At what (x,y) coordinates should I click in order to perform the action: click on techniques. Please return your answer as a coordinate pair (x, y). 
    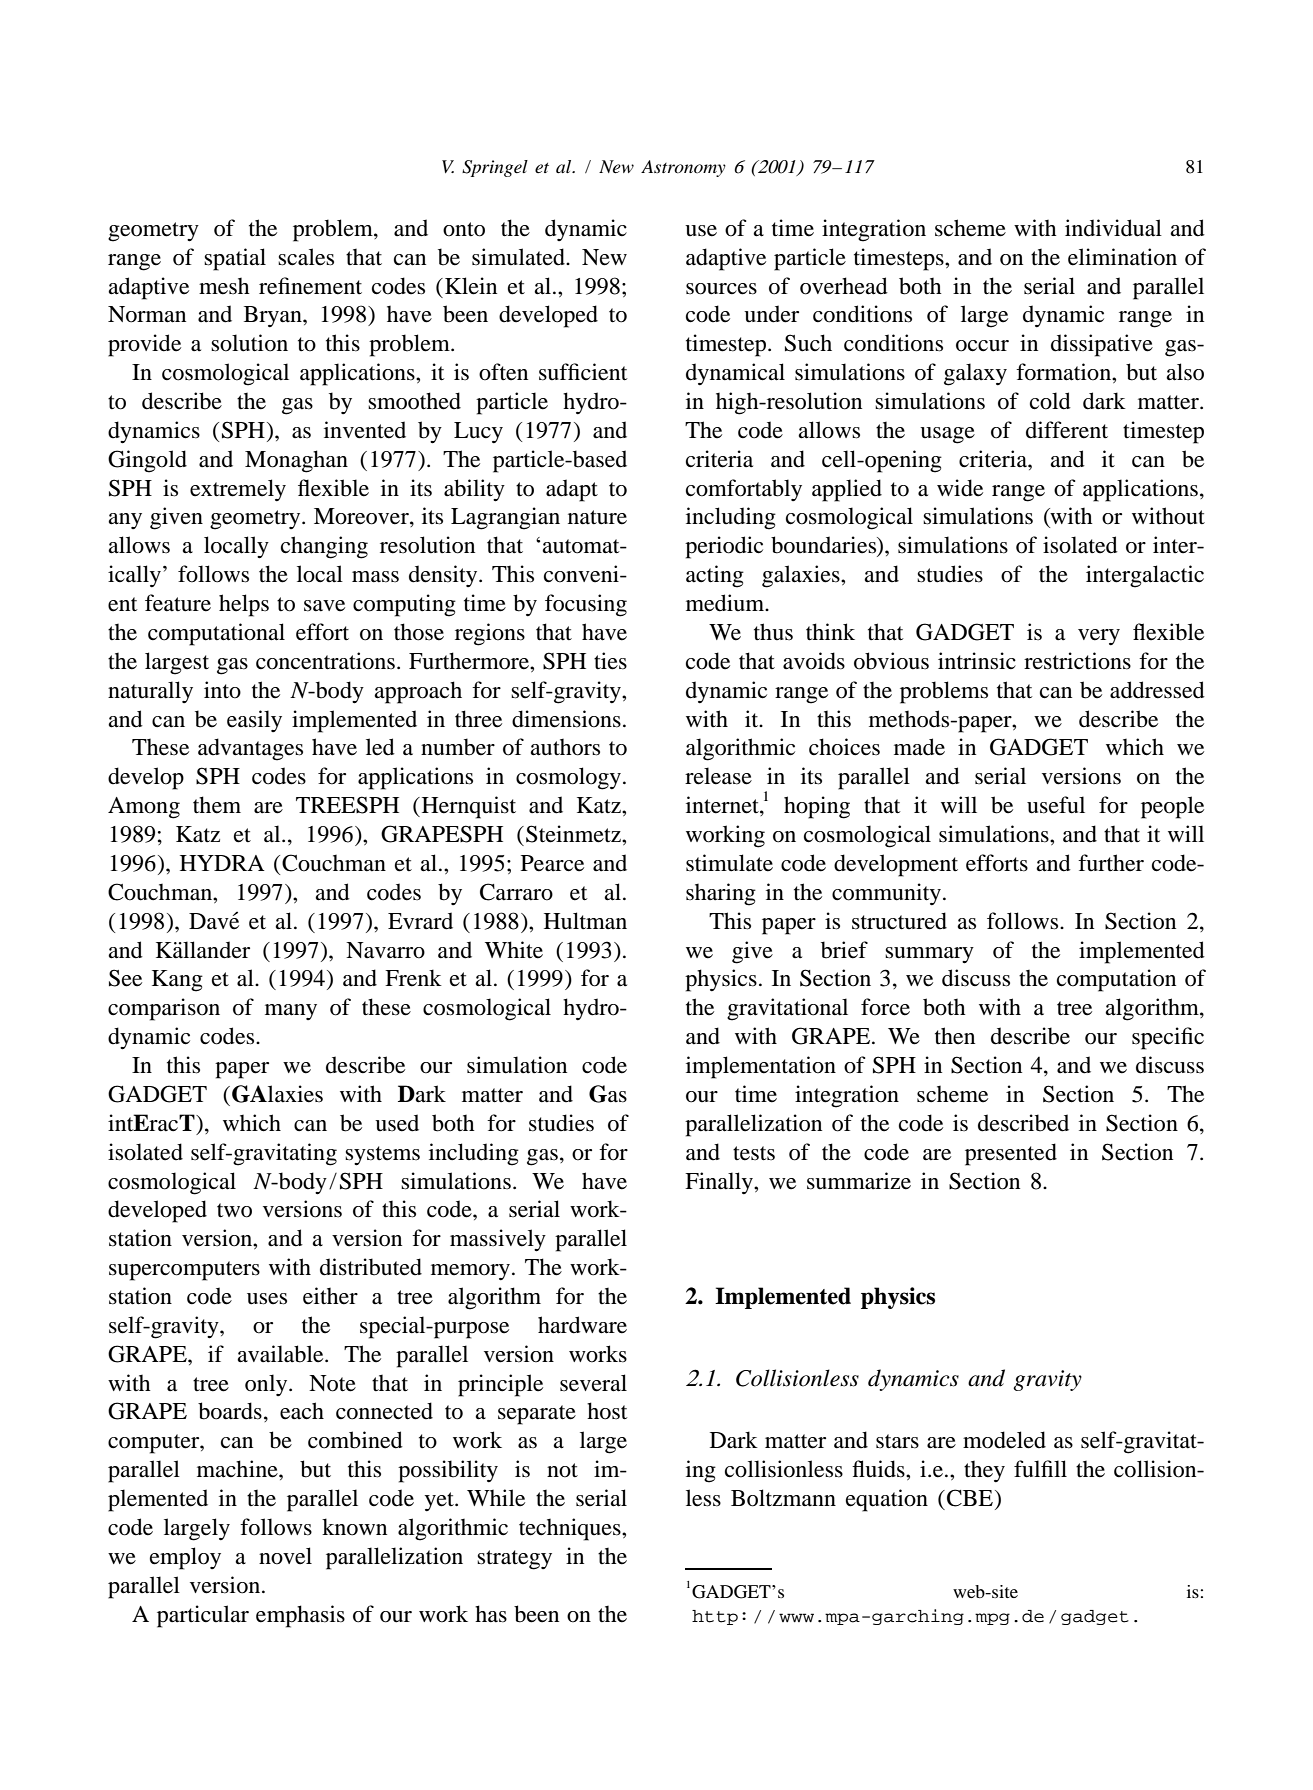
    Looking at the image, I should click on (571, 1529).
